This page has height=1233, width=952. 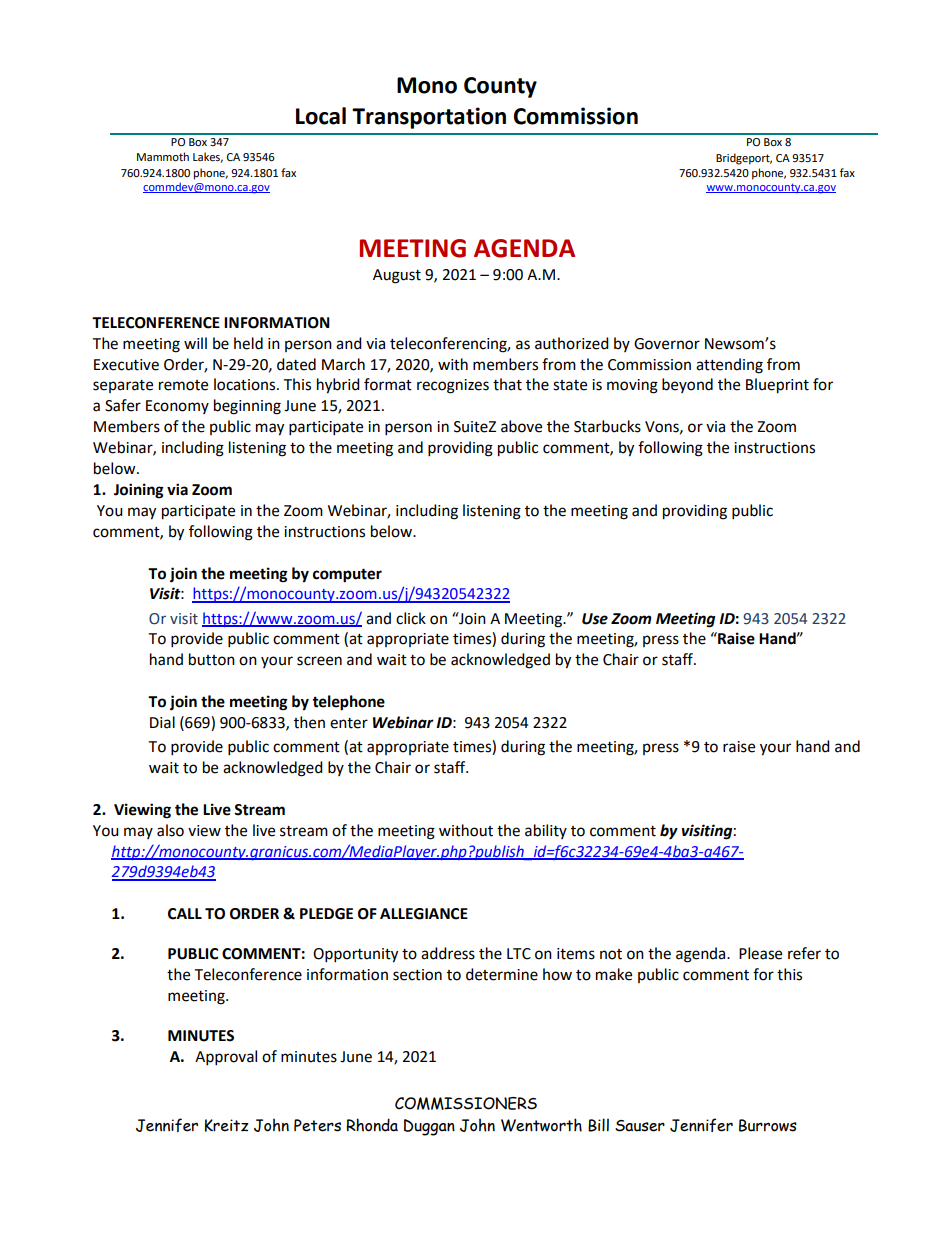 I want to click on also, so click(x=170, y=830).
